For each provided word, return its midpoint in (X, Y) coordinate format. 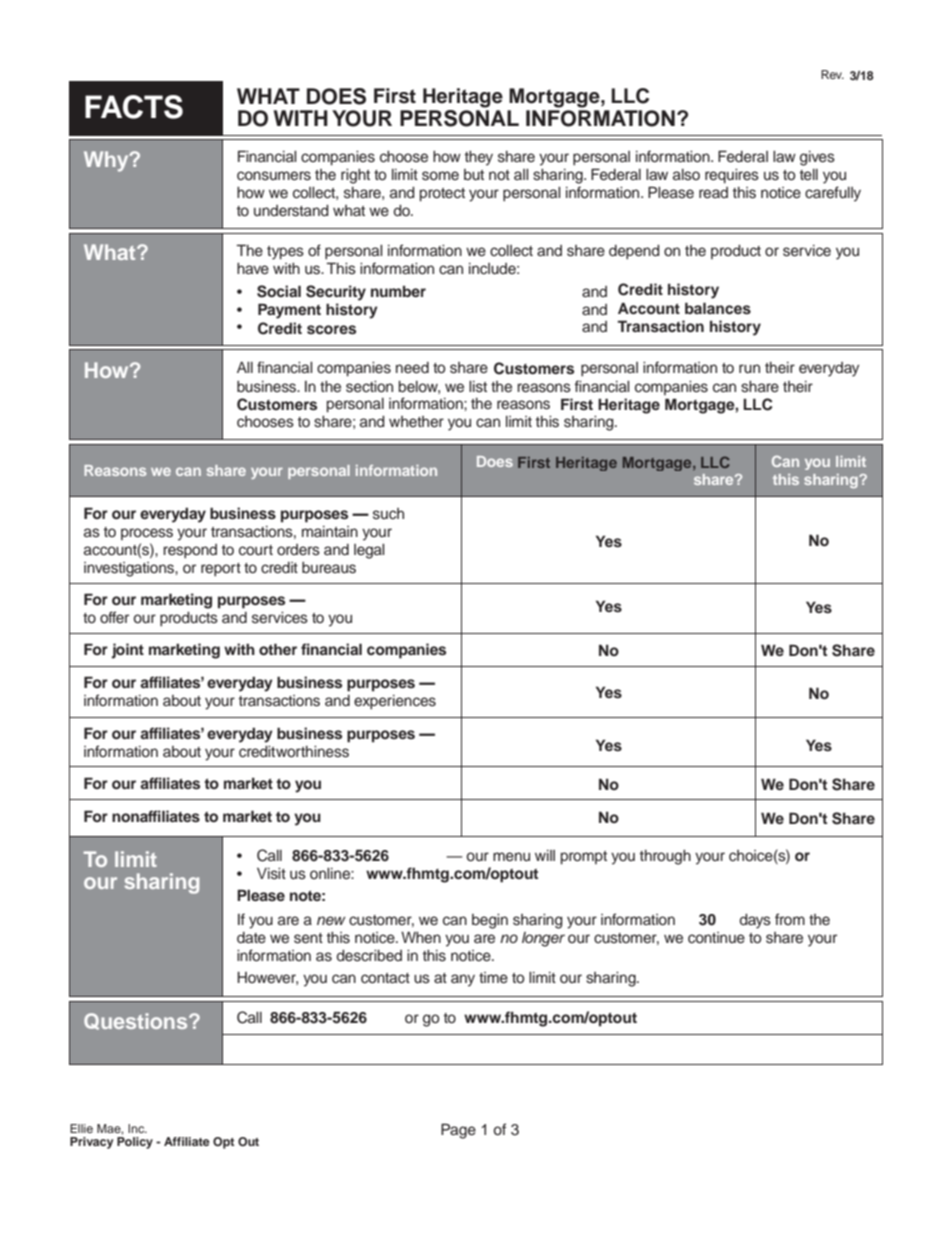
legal (369, 551)
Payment (289, 311)
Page (458, 1131)
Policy (135, 1143)
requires (732, 176)
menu (511, 857)
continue (716, 938)
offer (114, 617)
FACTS (134, 107)
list (478, 387)
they (479, 158)
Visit (271, 874)
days (755, 921)
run (749, 369)
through (665, 857)
